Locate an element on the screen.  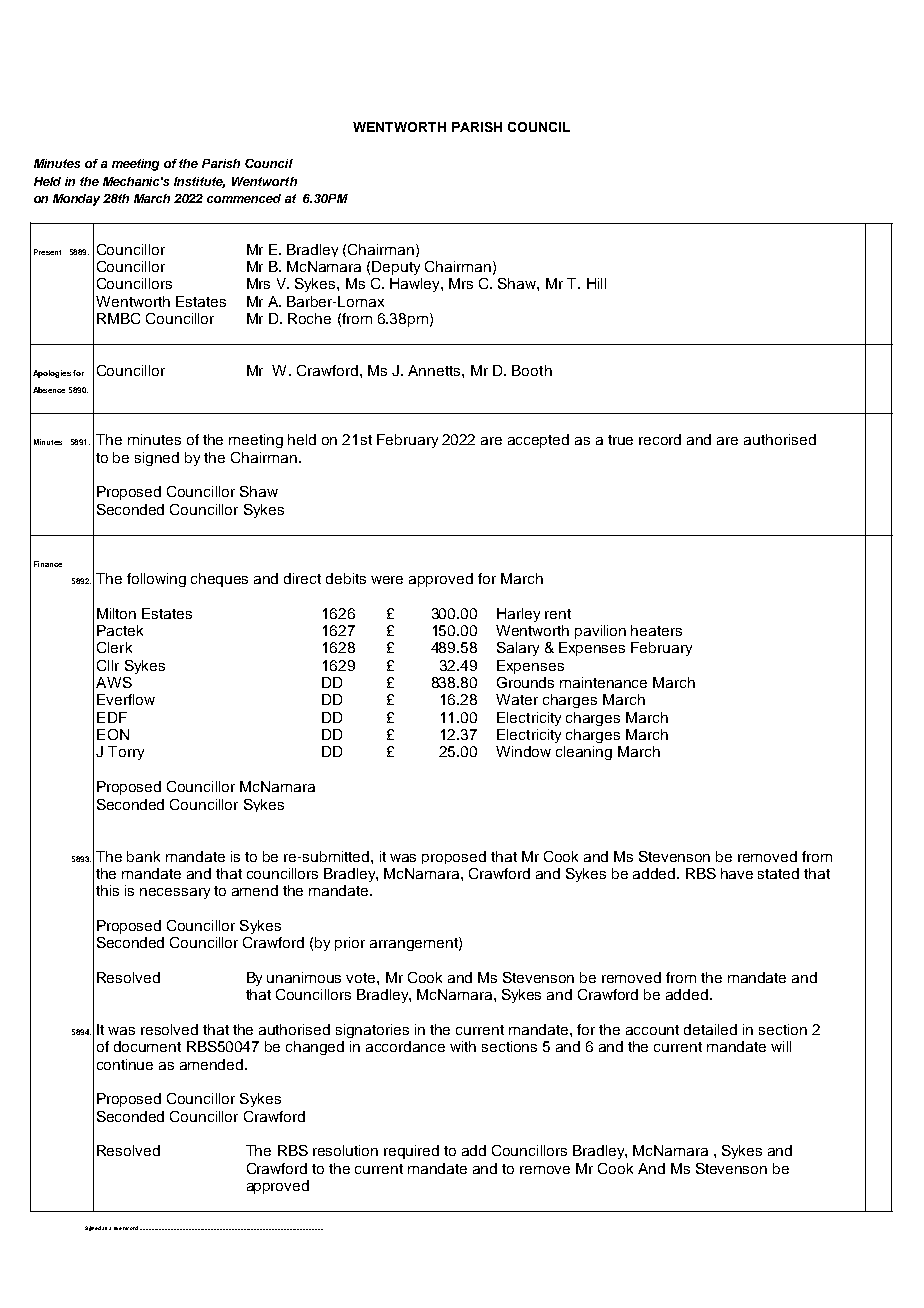
AWS is located at coordinates (114, 682).
